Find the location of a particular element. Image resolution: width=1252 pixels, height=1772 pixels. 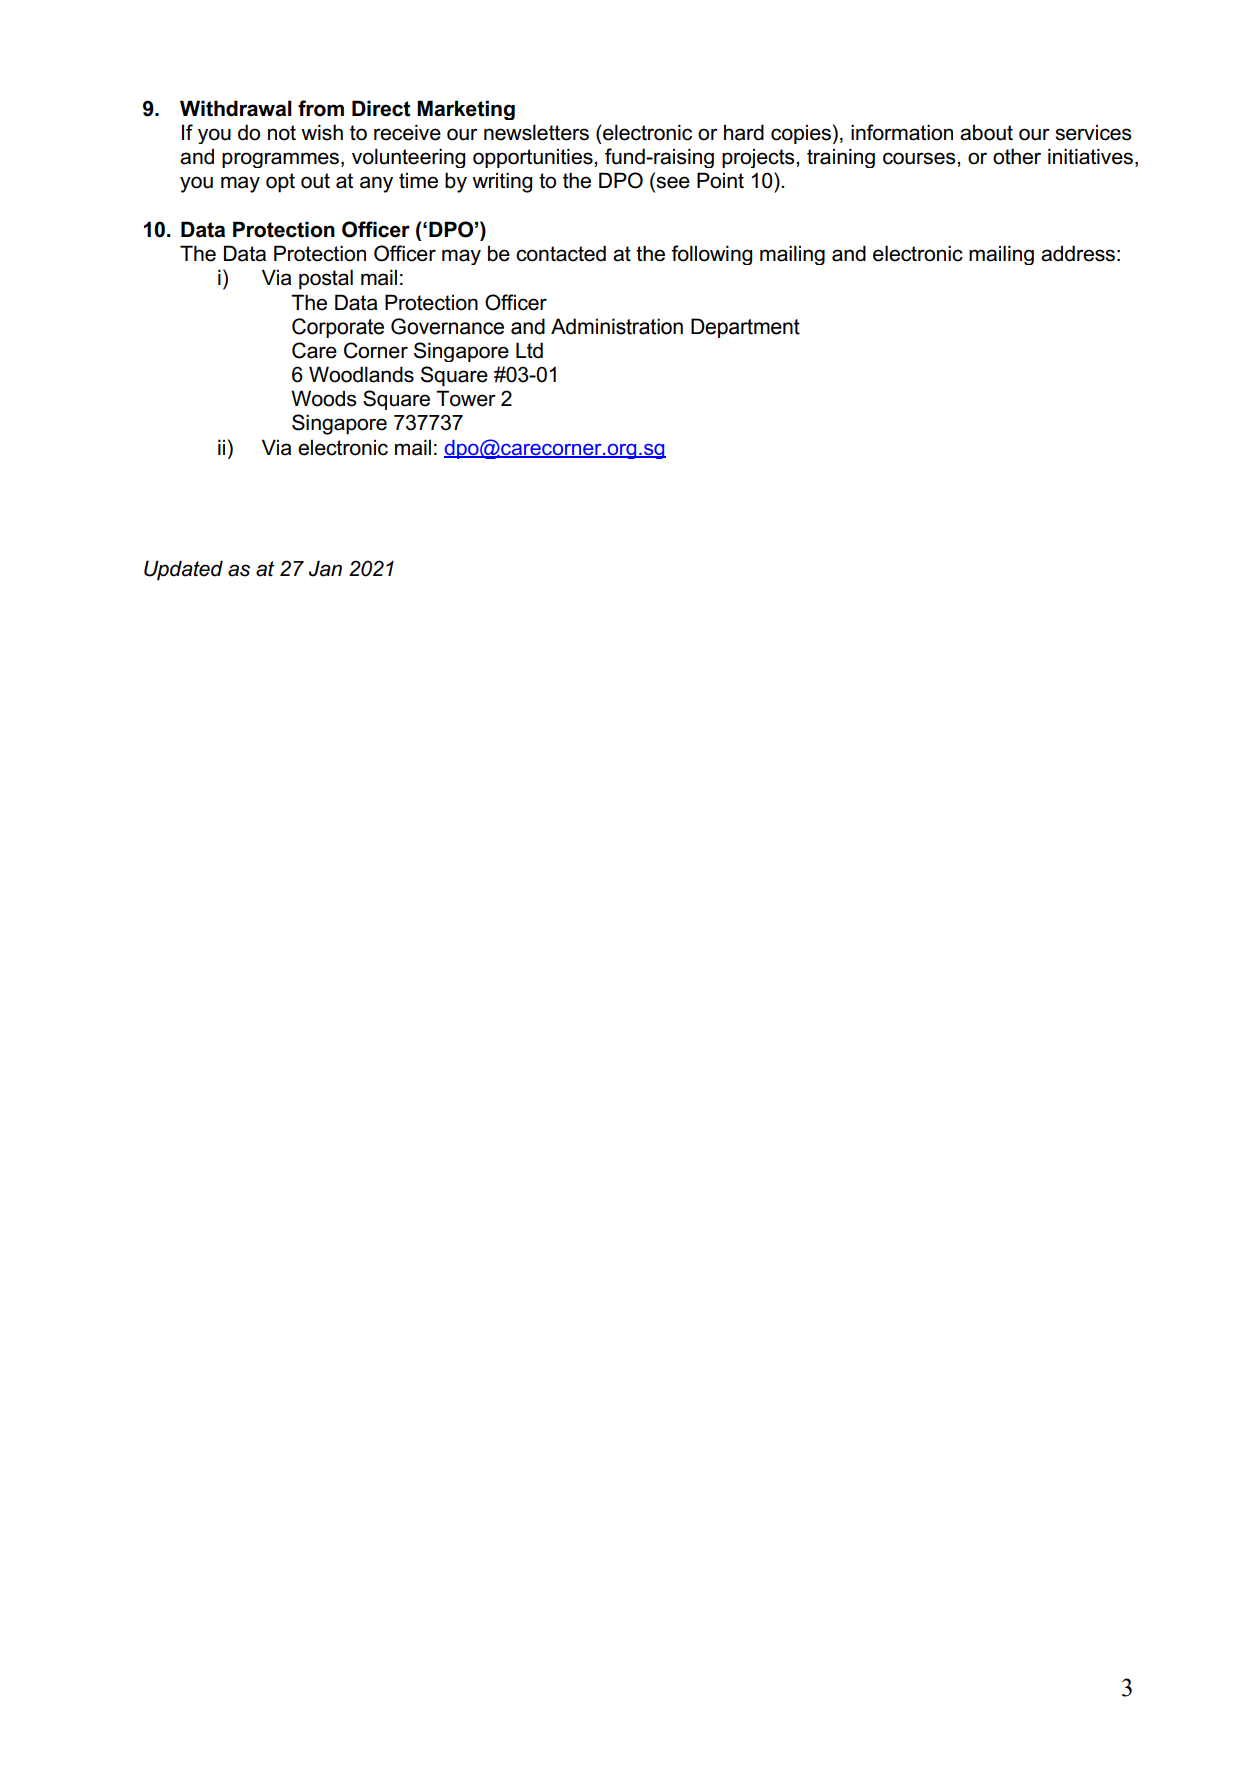

Updated is located at coordinates (183, 570).
